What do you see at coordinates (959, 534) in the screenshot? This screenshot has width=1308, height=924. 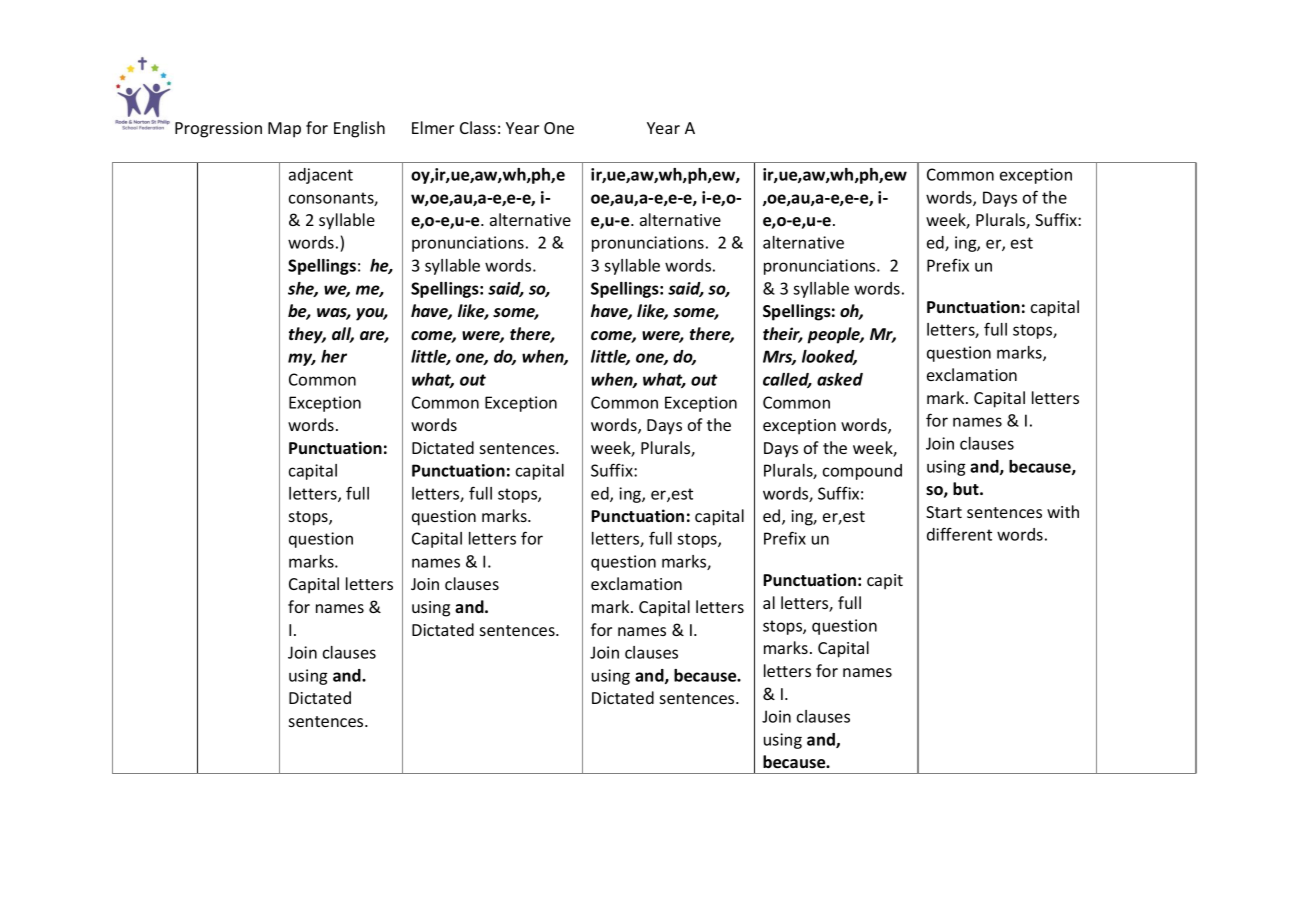 I see `different` at bounding box center [959, 534].
